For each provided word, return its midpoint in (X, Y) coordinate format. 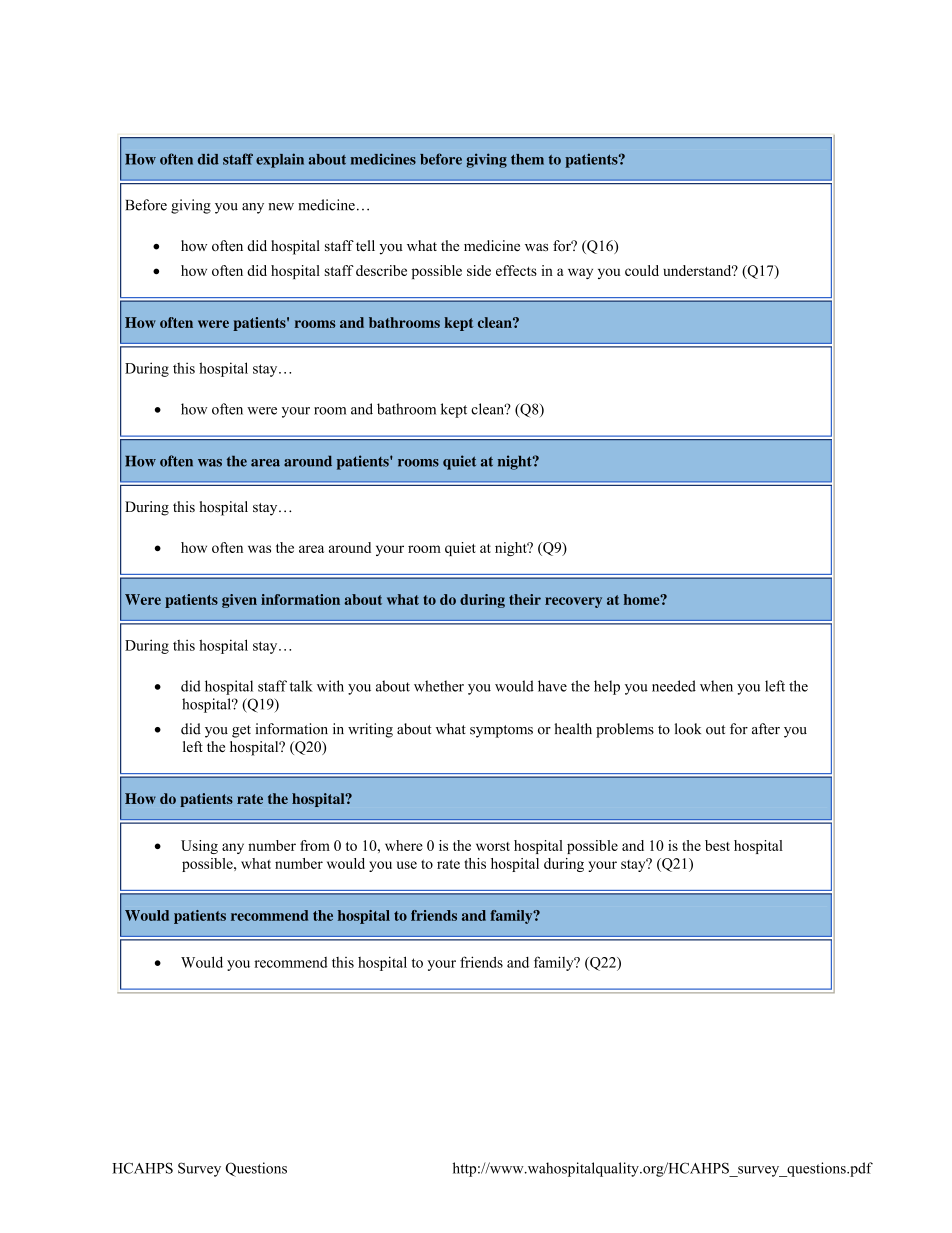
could (642, 270)
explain (280, 160)
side (479, 270)
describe (381, 270)
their (525, 599)
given (239, 601)
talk (301, 686)
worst (493, 846)
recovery (573, 602)
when (716, 686)
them (527, 159)
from (315, 845)
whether (439, 686)
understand (698, 270)
